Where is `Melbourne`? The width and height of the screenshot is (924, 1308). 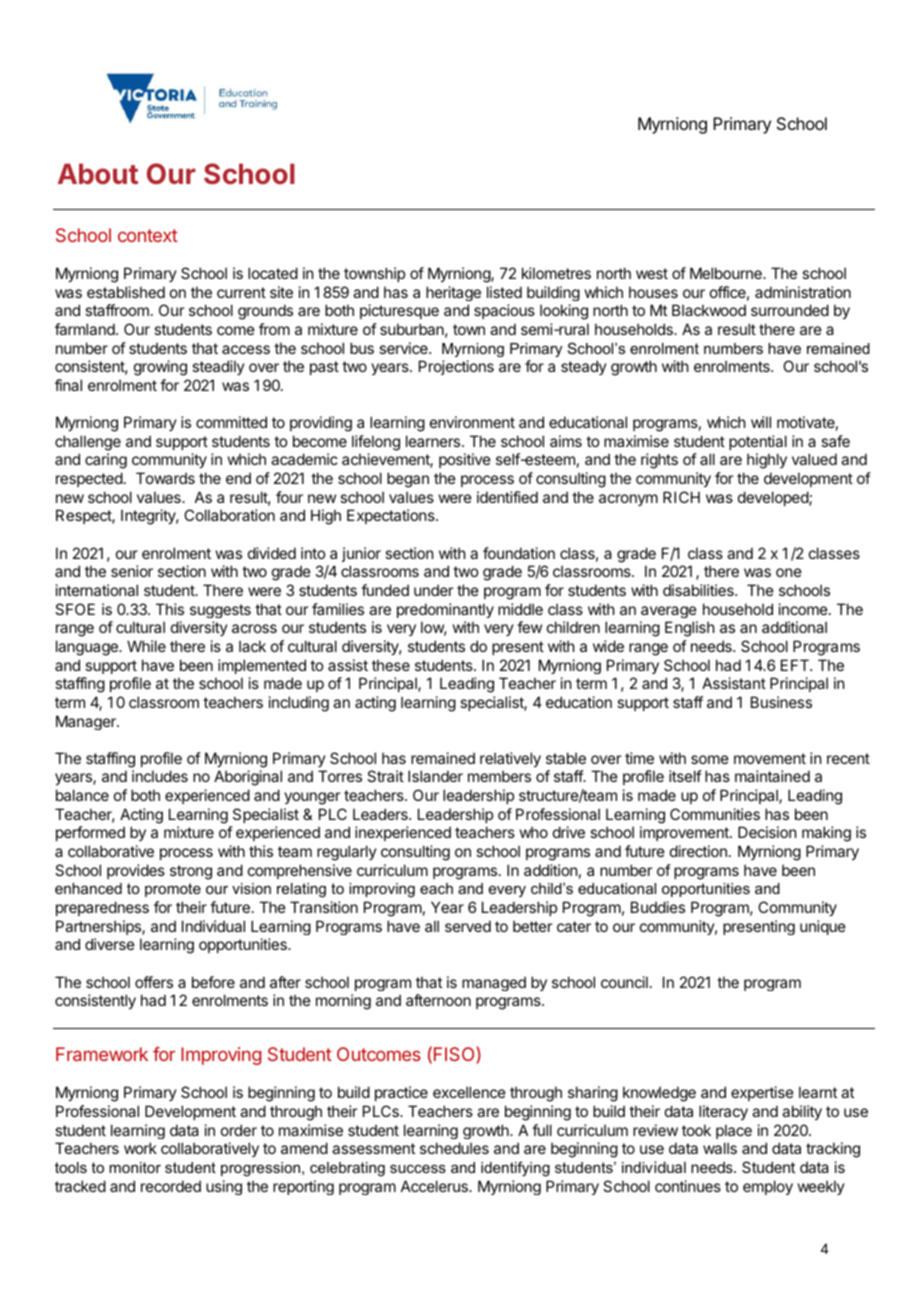
Melbourne is located at coordinates (727, 273).
